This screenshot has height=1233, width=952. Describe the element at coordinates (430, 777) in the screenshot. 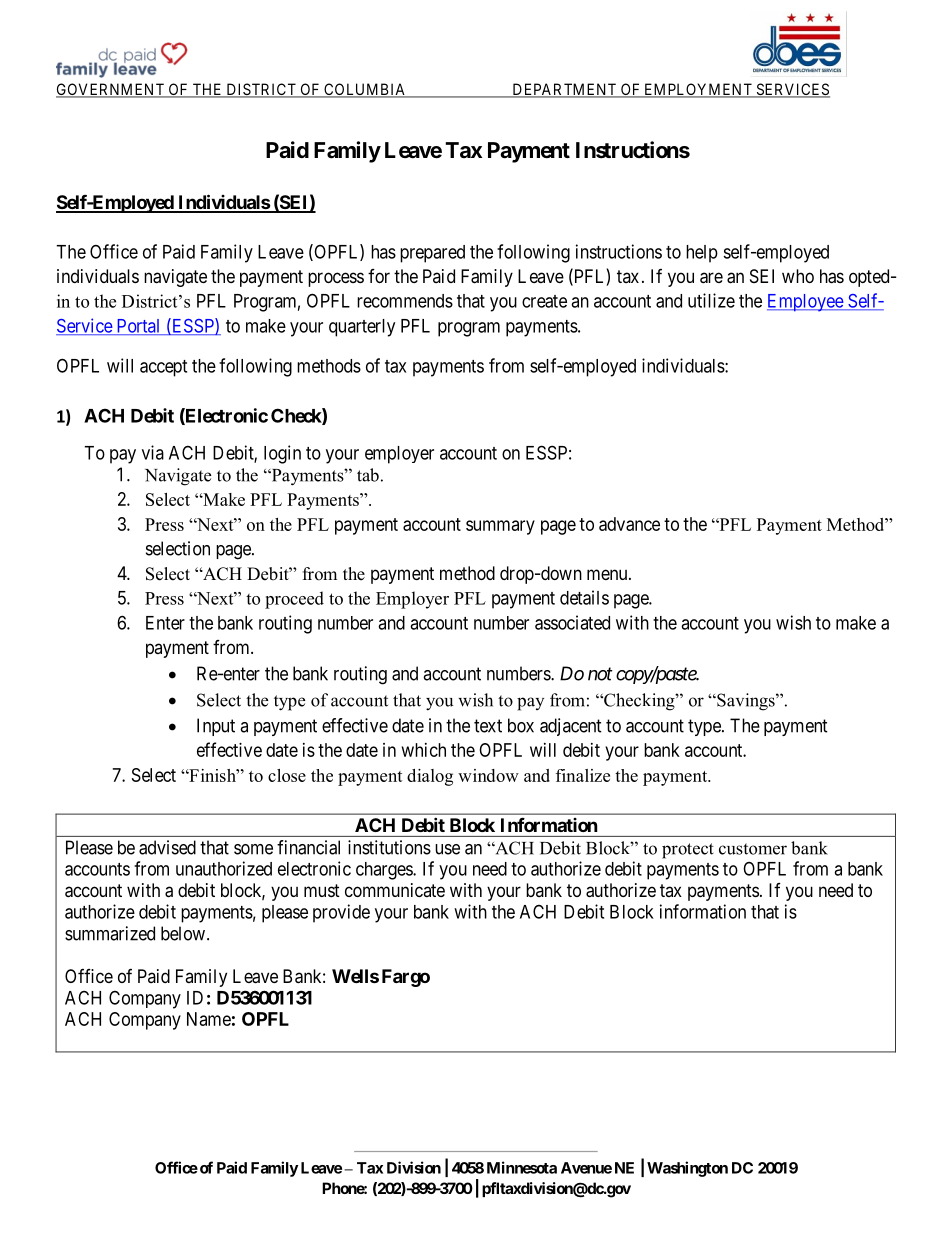

I see `dialog` at that location.
